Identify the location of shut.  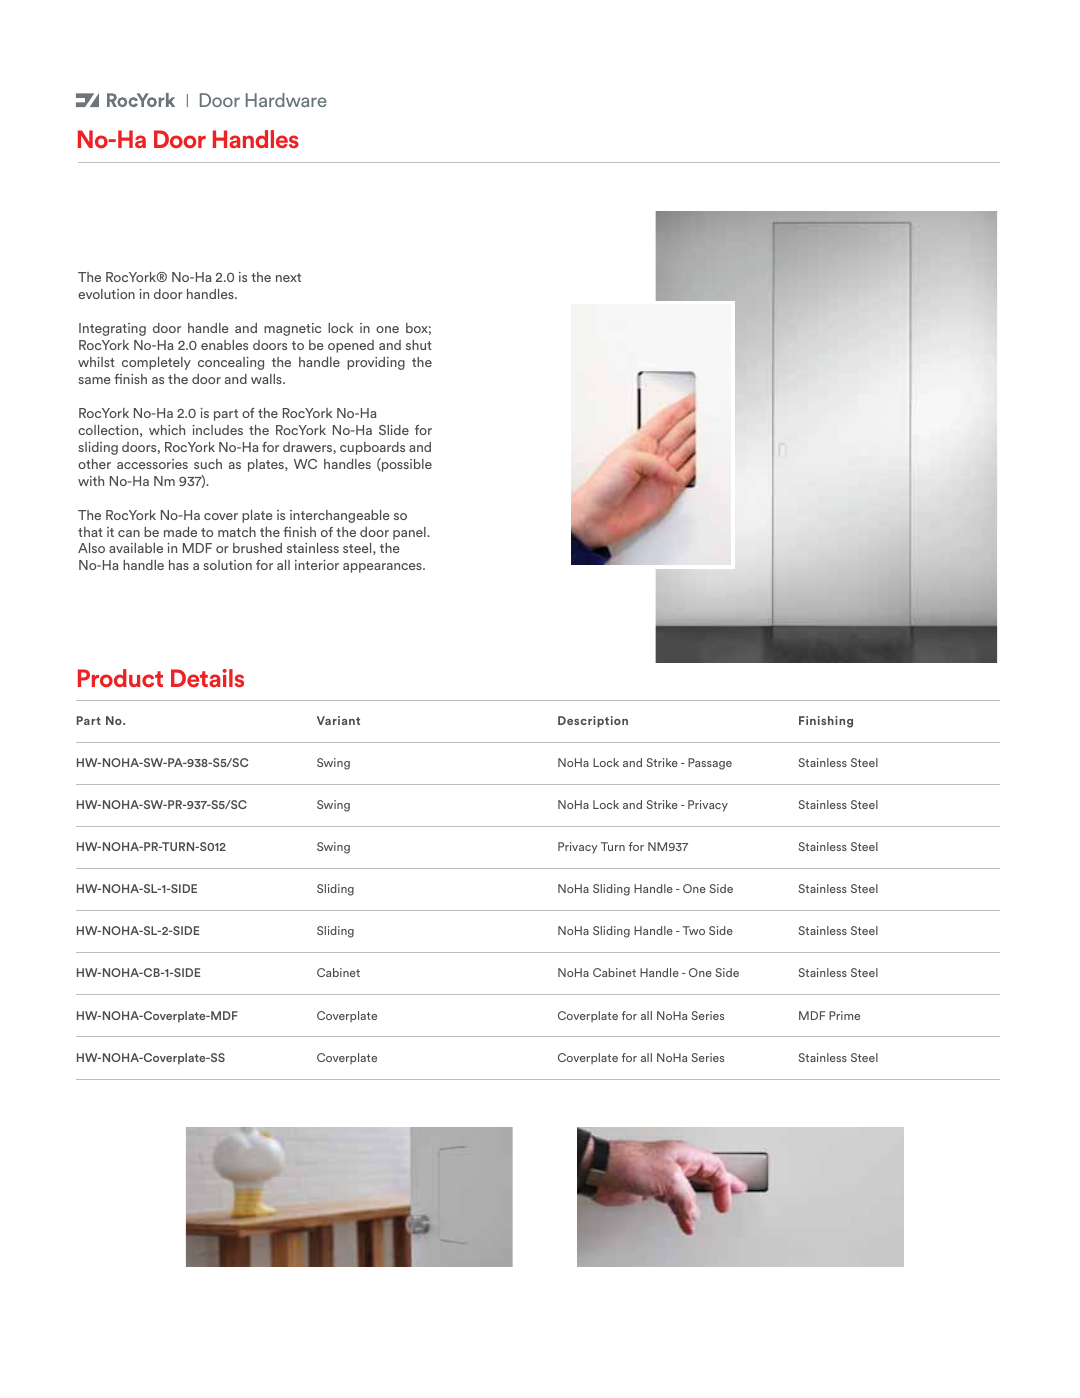
(419, 345).
